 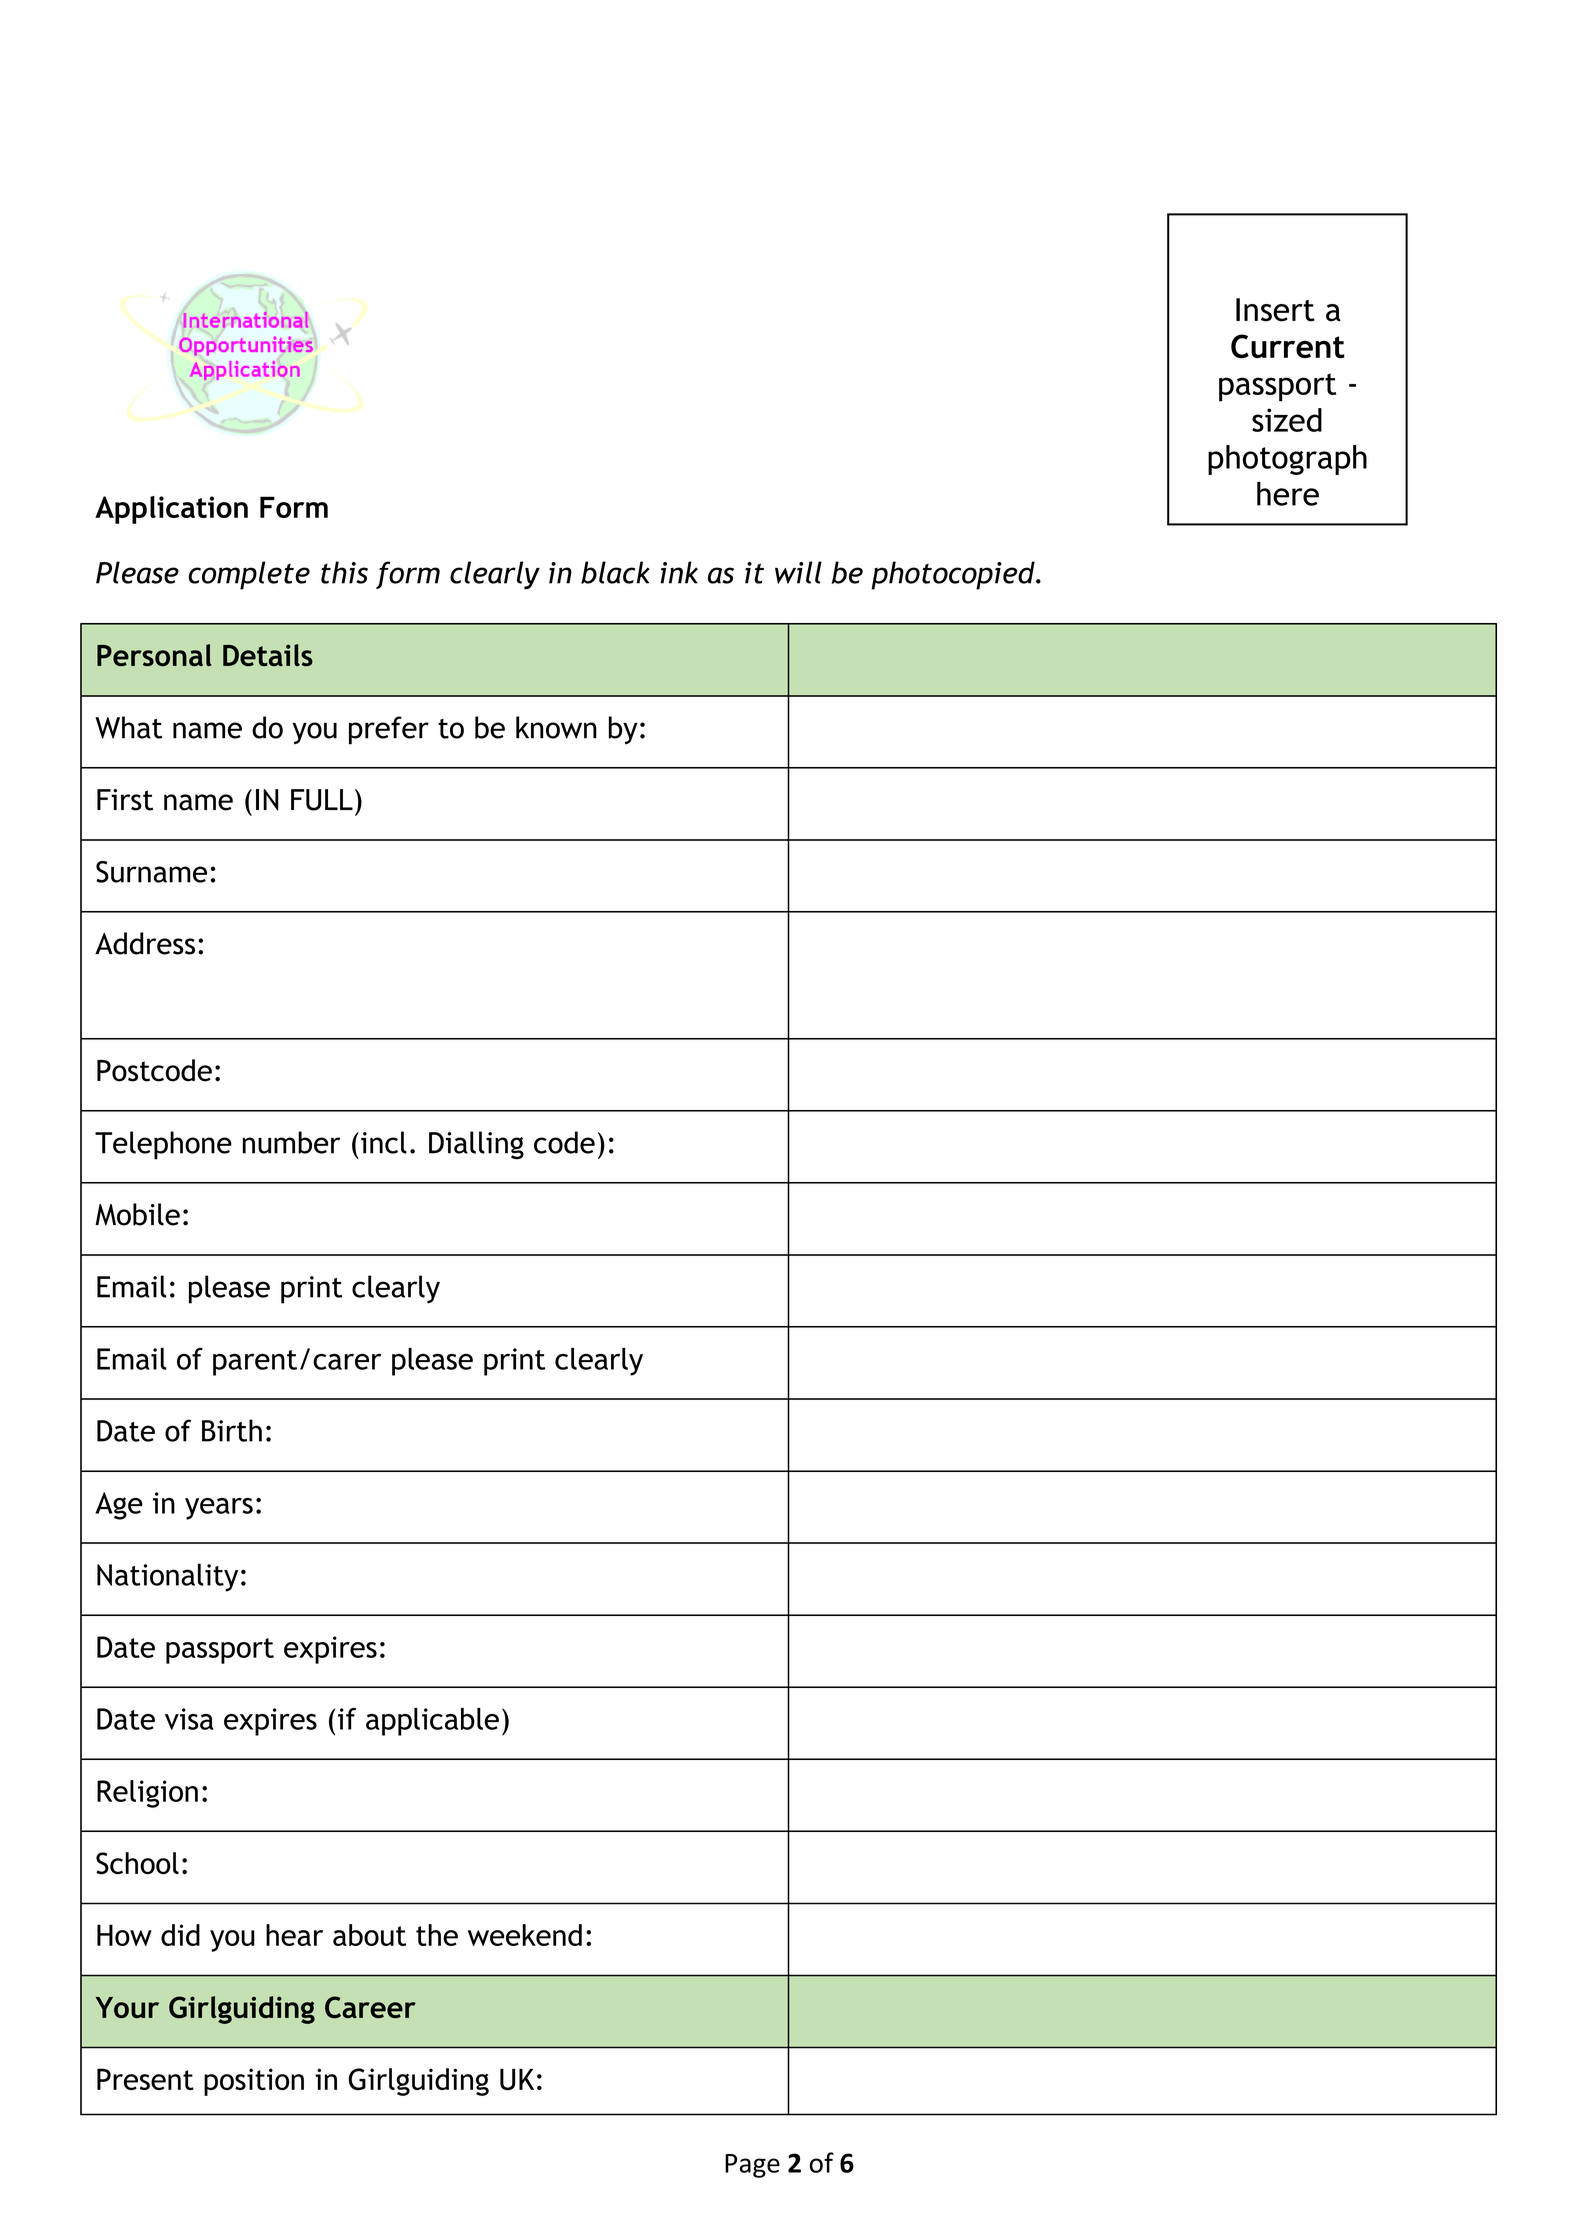 What do you see at coordinates (476, 1145) in the page?
I see `Dialling` at bounding box center [476, 1145].
